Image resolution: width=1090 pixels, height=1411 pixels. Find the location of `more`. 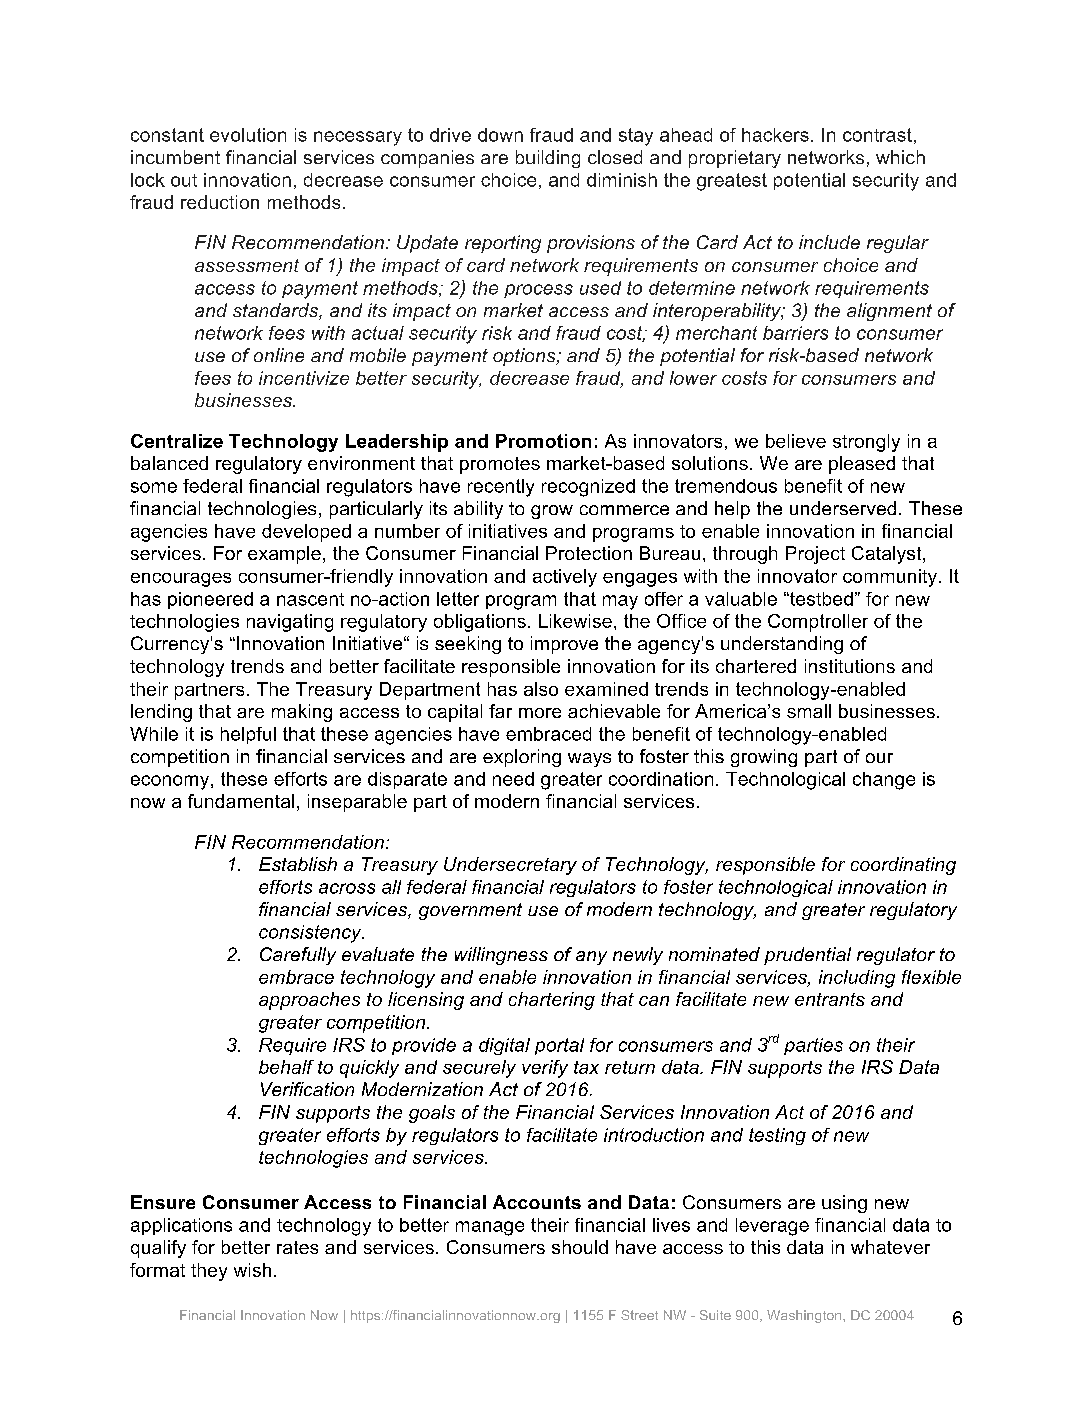

more is located at coordinates (540, 713).
